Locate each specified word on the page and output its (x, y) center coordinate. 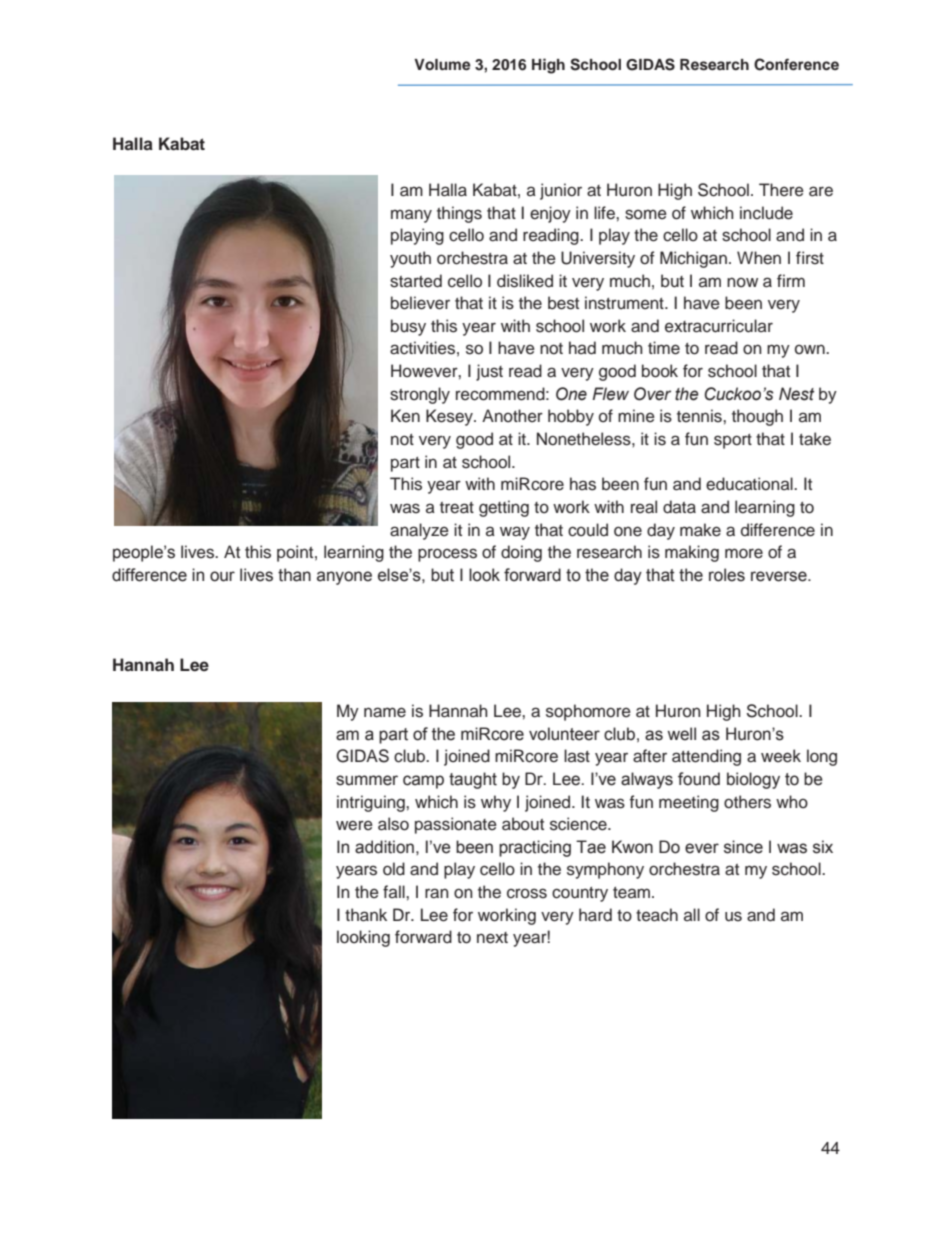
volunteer (564, 734)
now (742, 282)
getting (504, 508)
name (385, 712)
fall (395, 891)
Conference (796, 64)
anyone (344, 578)
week (781, 756)
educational (750, 484)
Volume (442, 65)
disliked (525, 281)
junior (561, 191)
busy (408, 327)
